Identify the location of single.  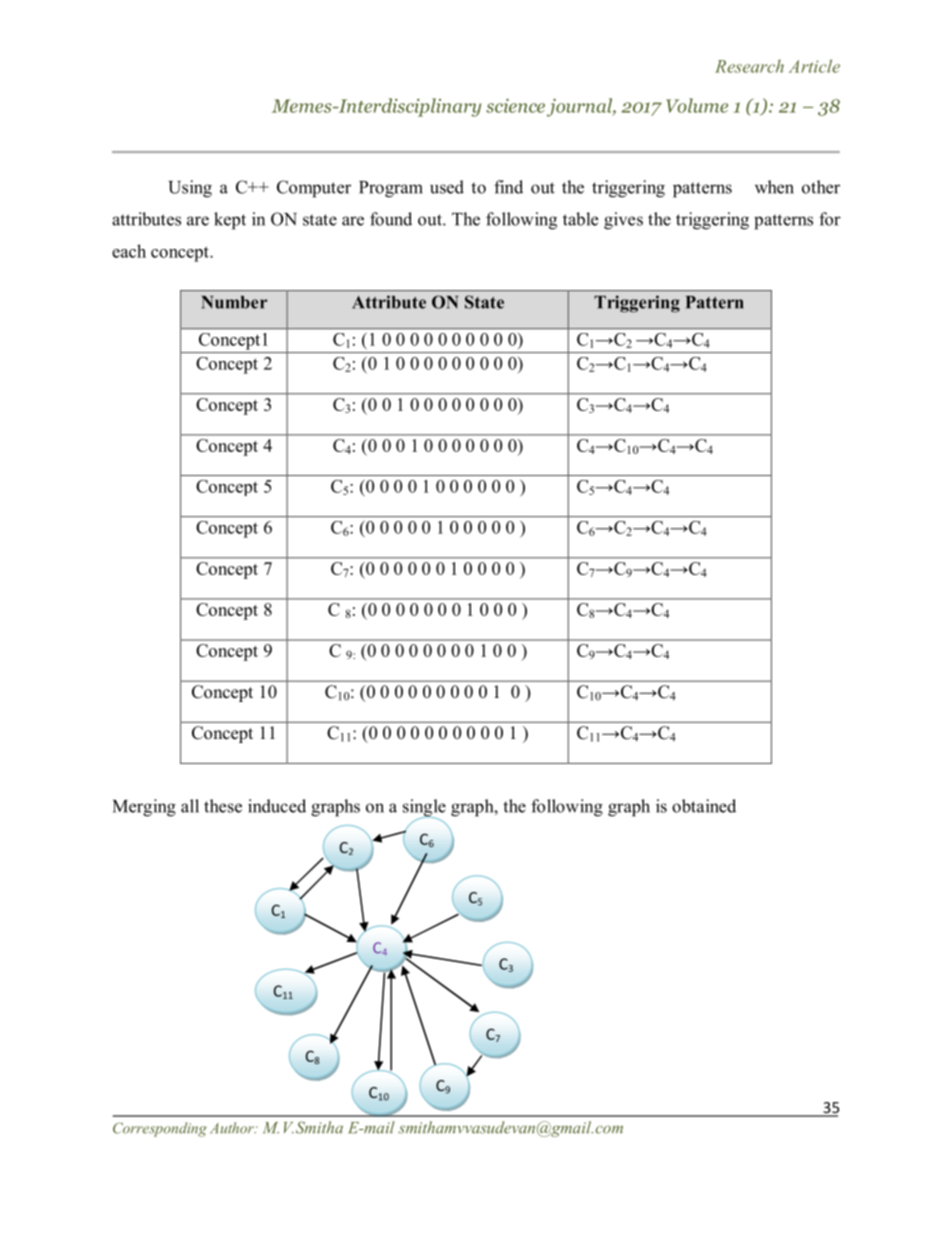
(424, 809).
